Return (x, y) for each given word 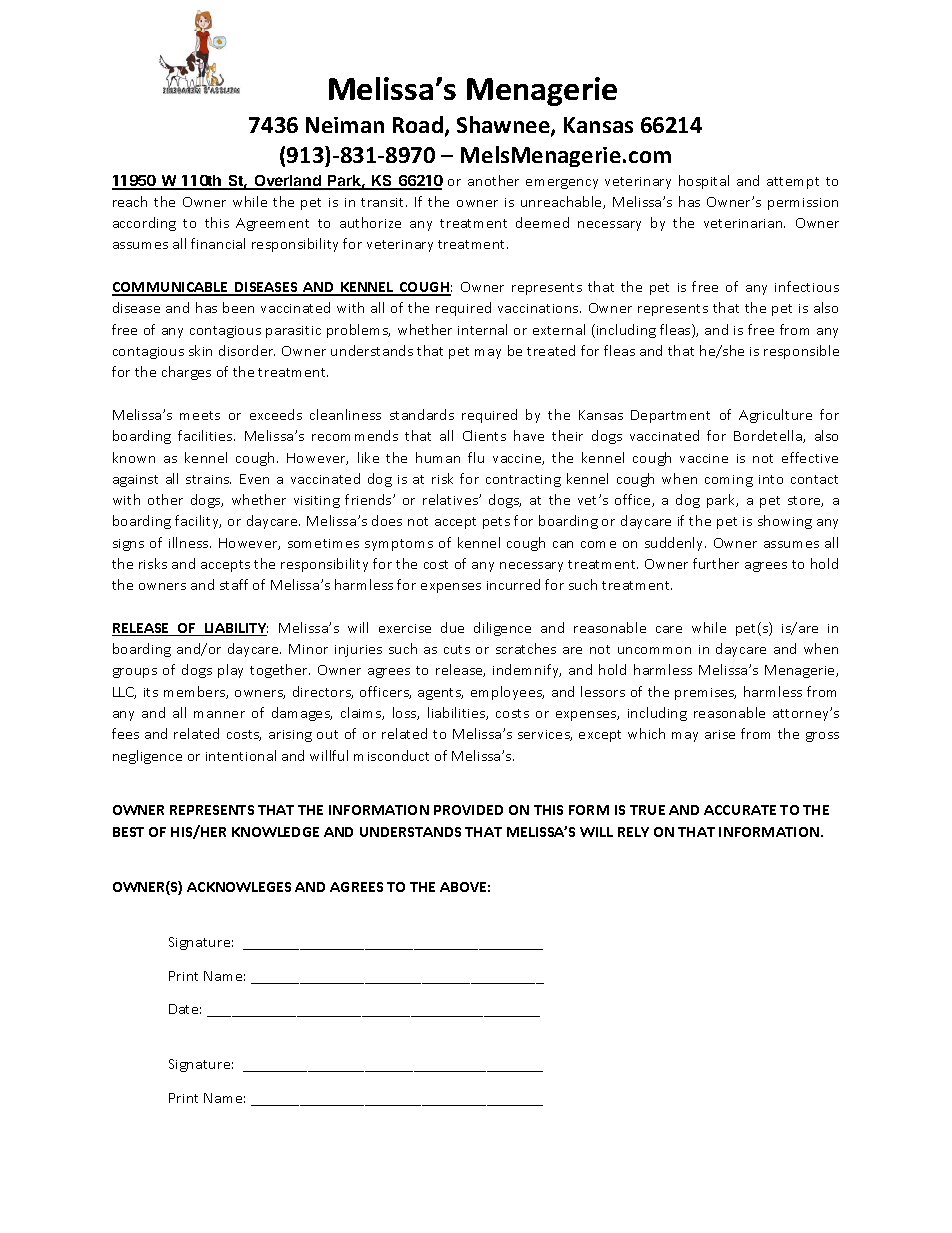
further (716, 563)
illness (190, 542)
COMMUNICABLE (171, 288)
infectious (807, 286)
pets (496, 523)
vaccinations (539, 308)
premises (705, 694)
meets (200, 415)
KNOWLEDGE (275, 832)
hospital (704, 182)
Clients (484, 435)
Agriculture (775, 416)
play (230, 671)
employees (507, 693)
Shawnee (504, 126)
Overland (287, 182)
